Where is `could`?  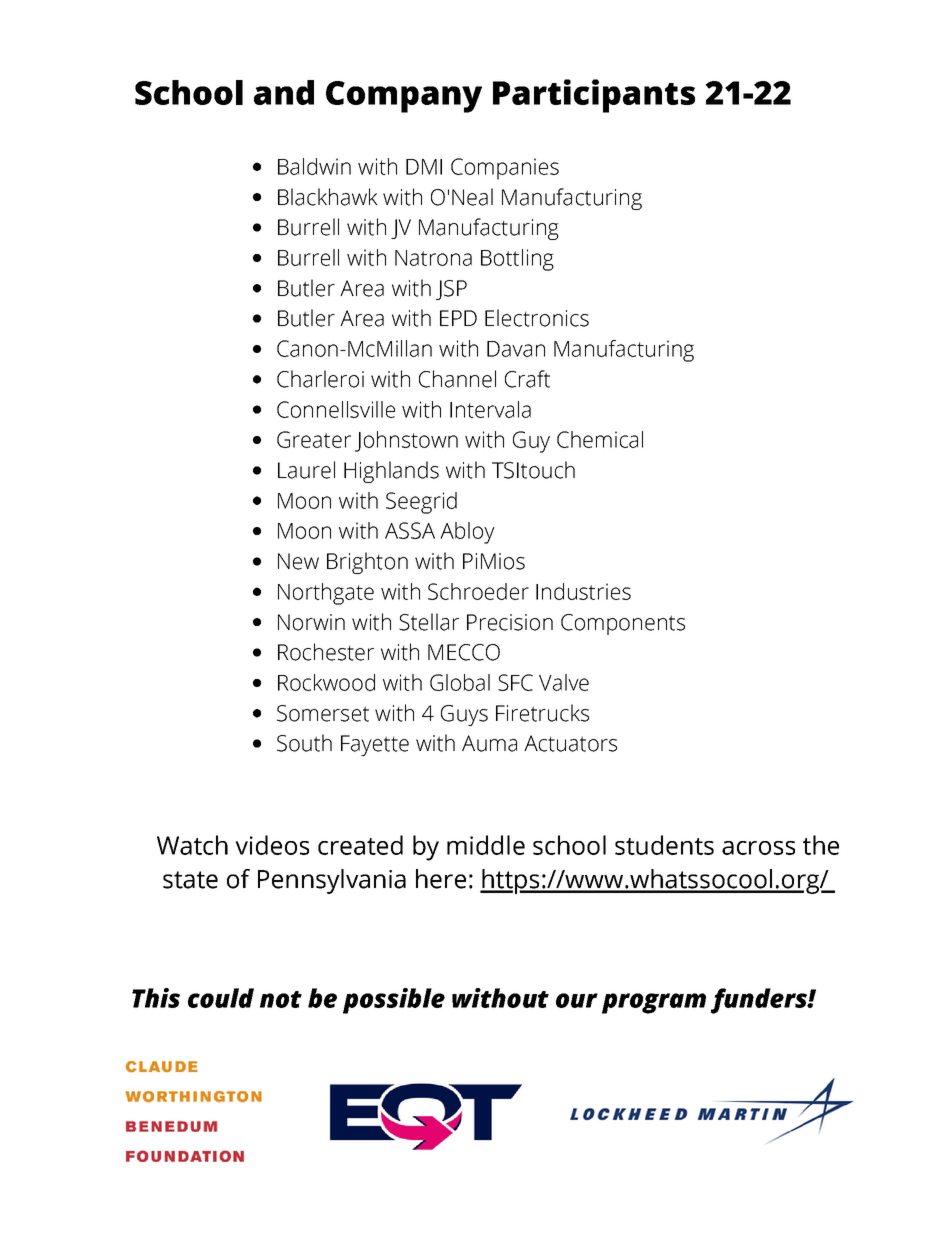
could is located at coordinates (221, 998).
